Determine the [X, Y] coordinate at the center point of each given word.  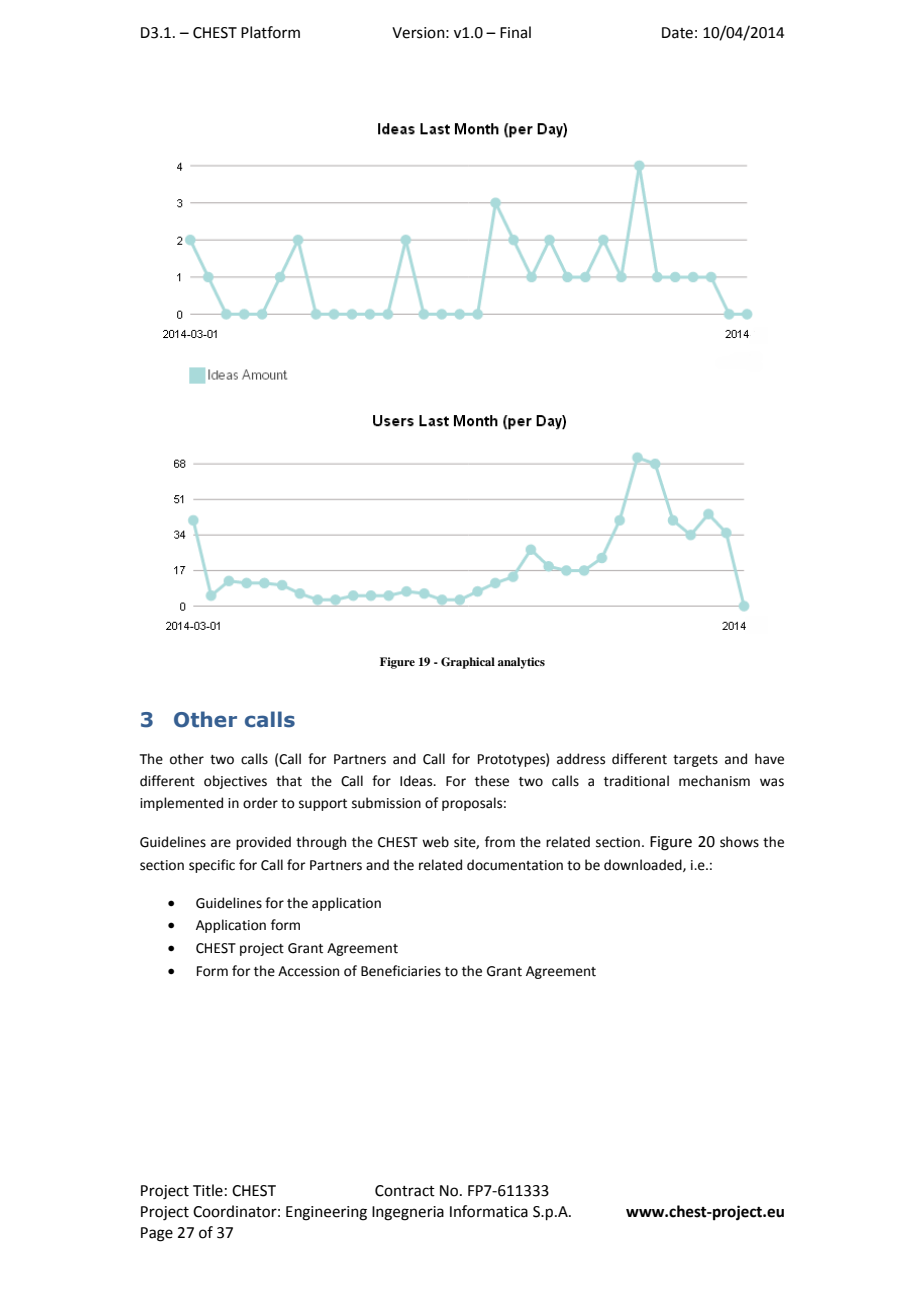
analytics [521, 663]
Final [515, 32]
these [492, 781]
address [581, 759]
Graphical [468, 663]
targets [695, 761]
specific [212, 866]
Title [208, 1190]
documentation [515, 865]
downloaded [644, 865]
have [769, 759]
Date [677, 33]
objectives [235, 782]
